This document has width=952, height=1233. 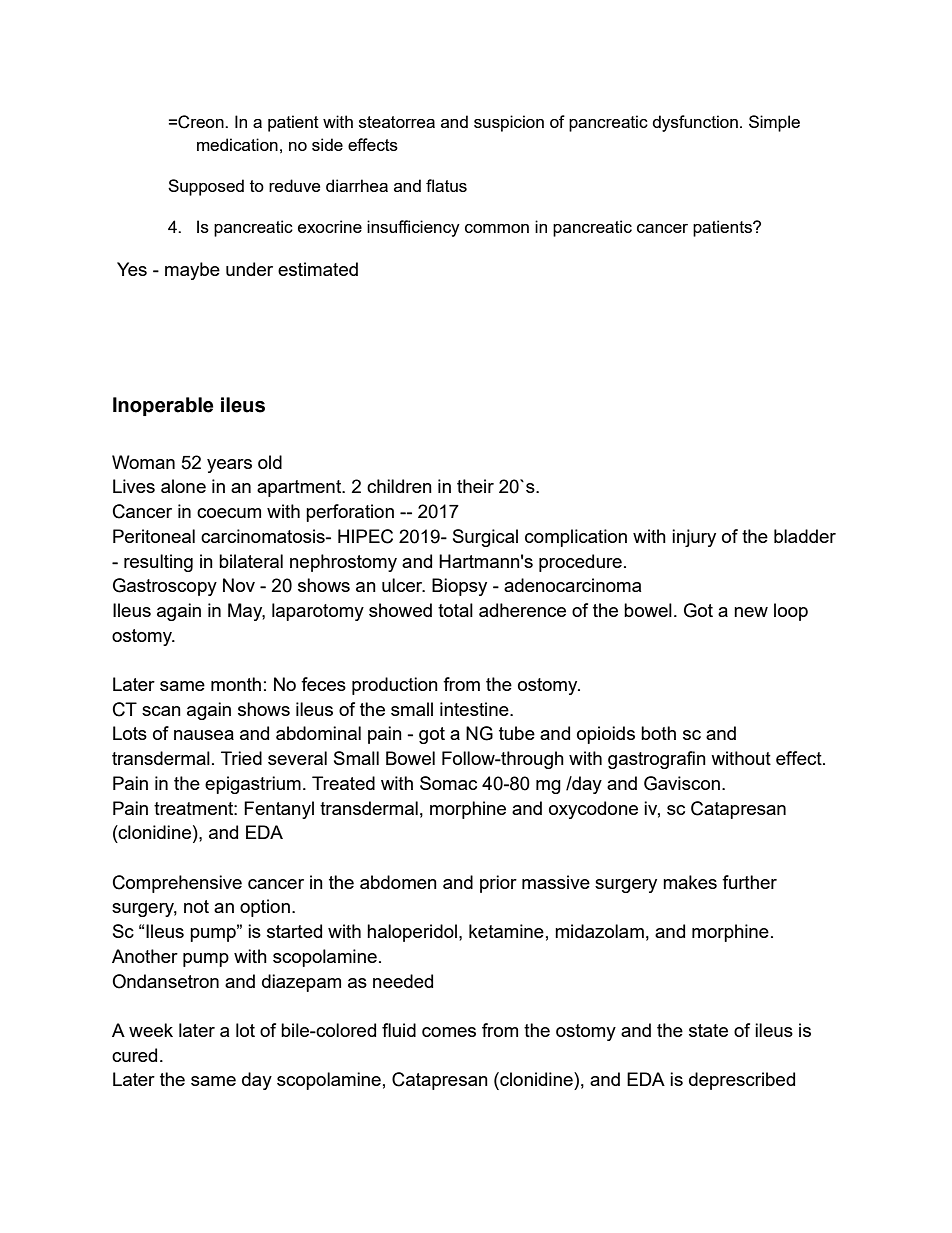 What do you see at coordinates (708, 1030) in the document?
I see `state` at bounding box center [708, 1030].
